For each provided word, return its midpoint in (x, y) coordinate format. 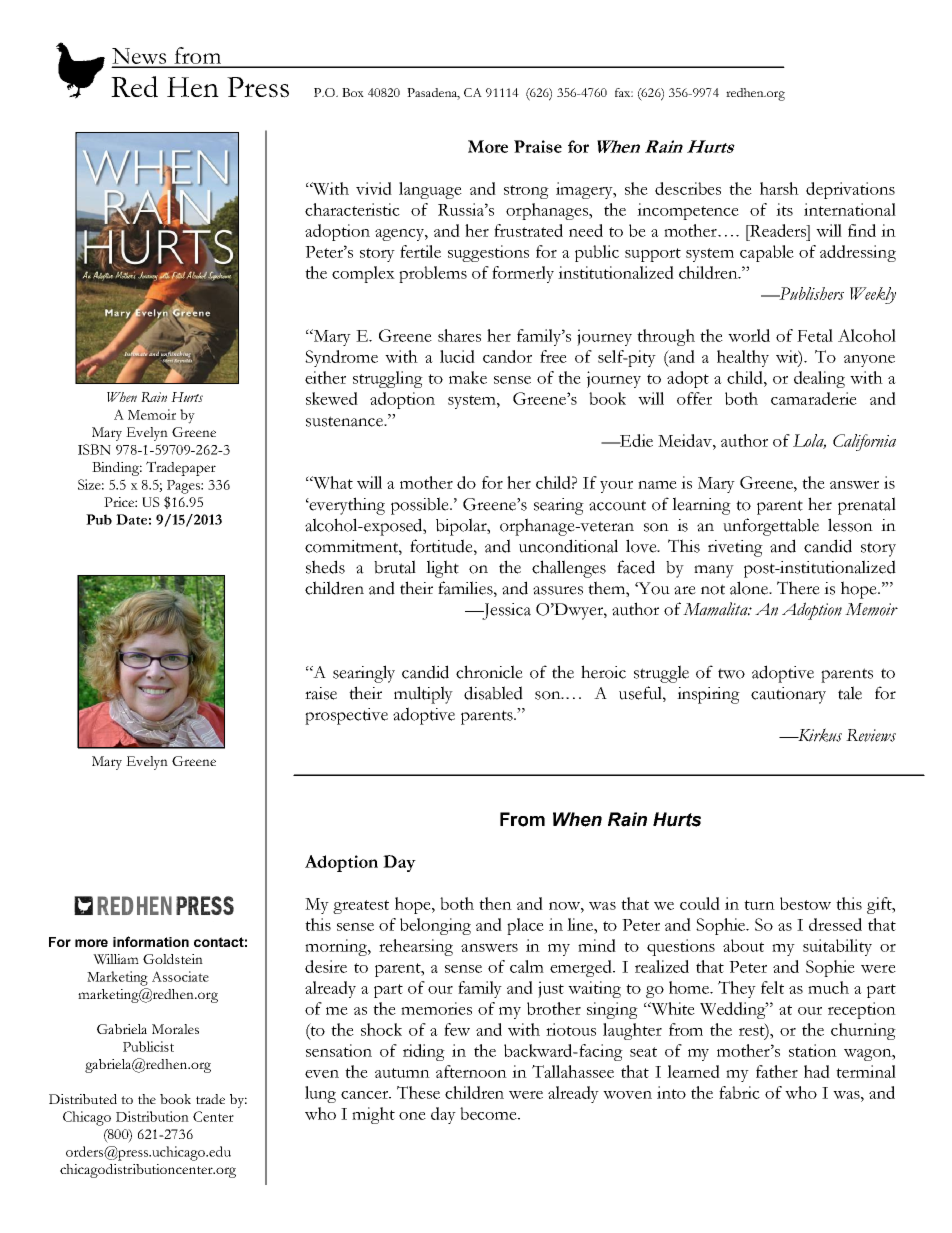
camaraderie (814, 398)
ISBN (94, 449)
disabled (493, 693)
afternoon (471, 1071)
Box (353, 92)
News (140, 57)
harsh (779, 188)
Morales (175, 1029)
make (468, 377)
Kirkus (819, 735)
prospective (346, 716)
